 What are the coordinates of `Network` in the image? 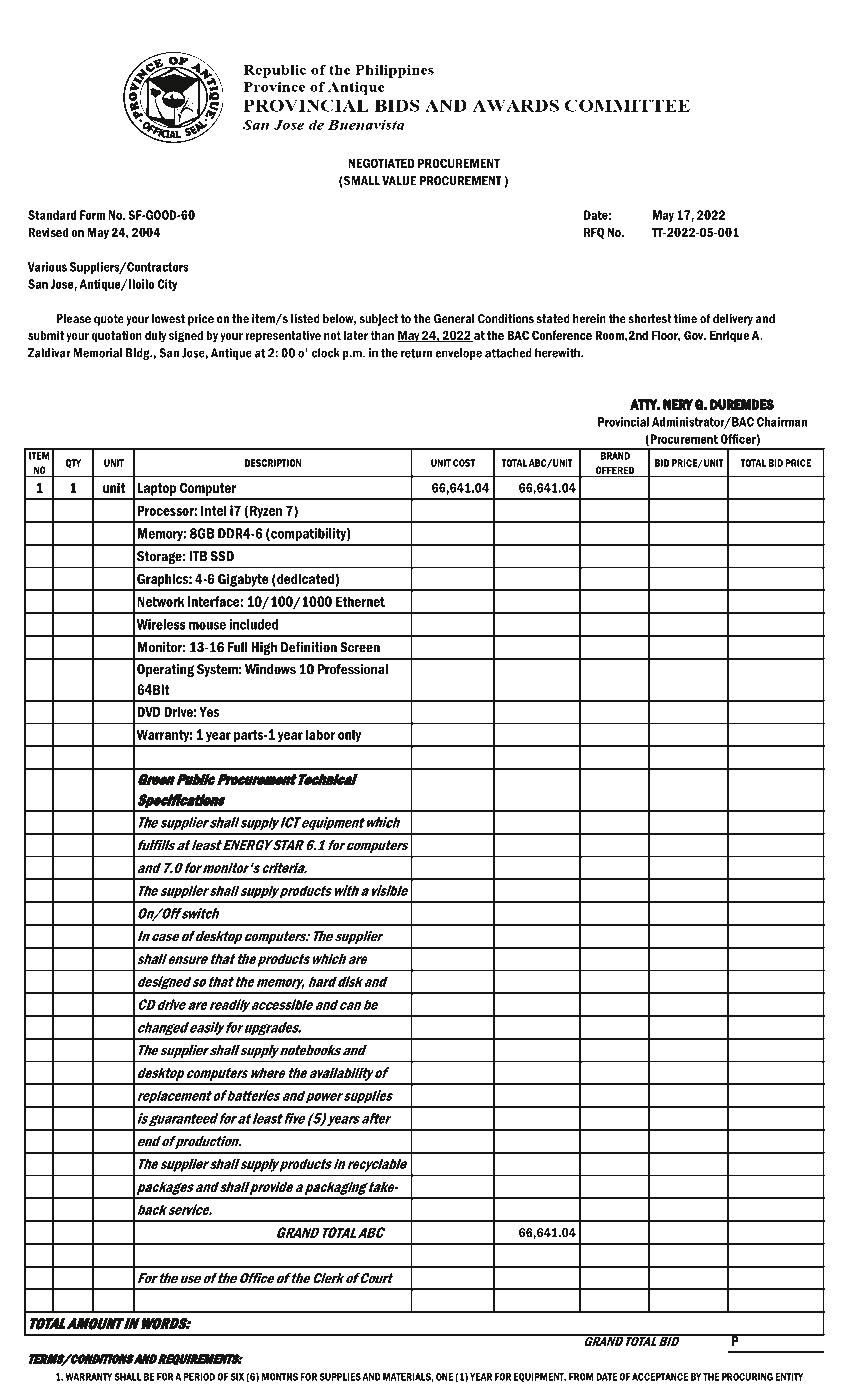 It's located at (161, 601).
